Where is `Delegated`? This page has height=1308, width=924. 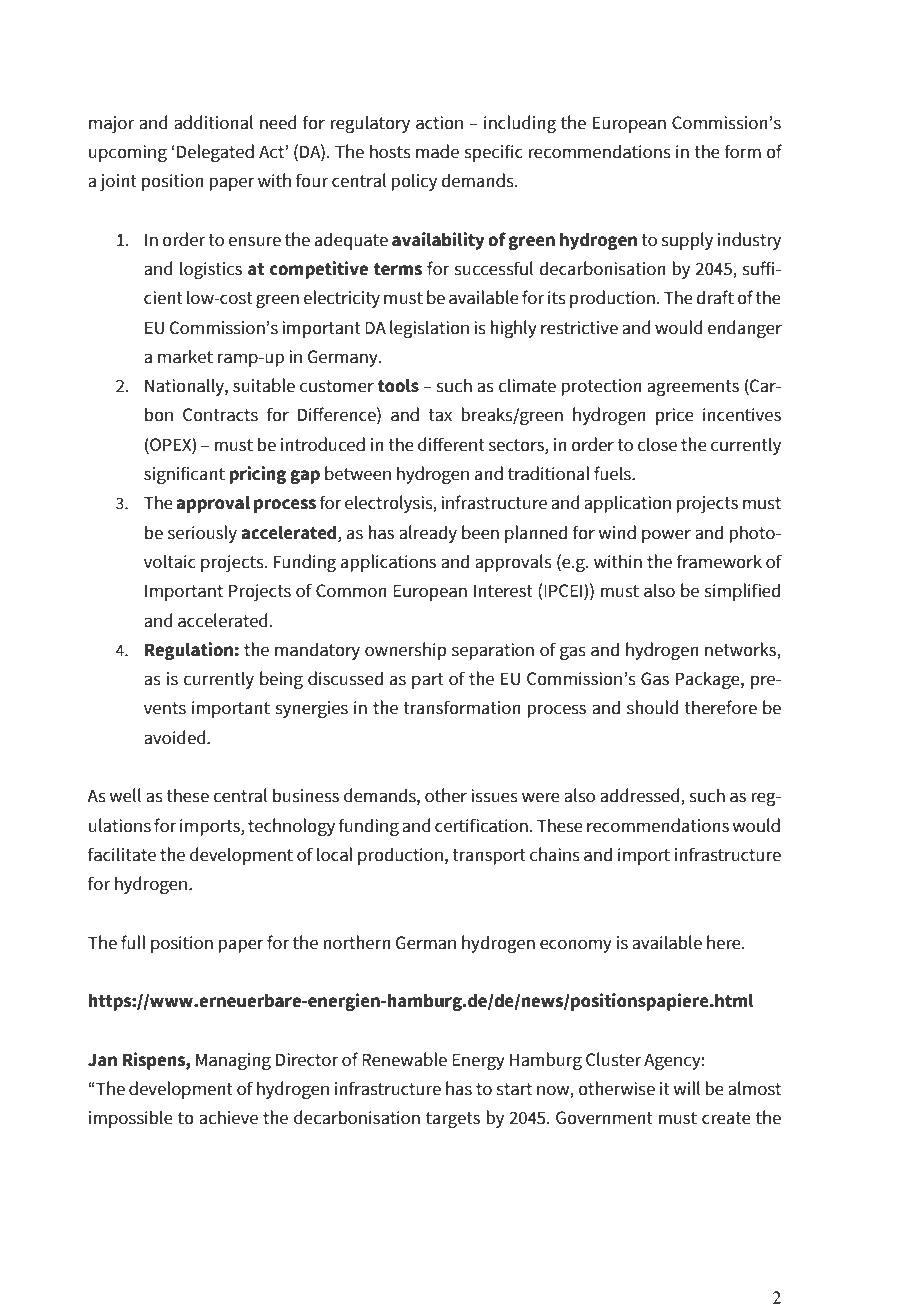 Delegated is located at coordinates (215, 153).
